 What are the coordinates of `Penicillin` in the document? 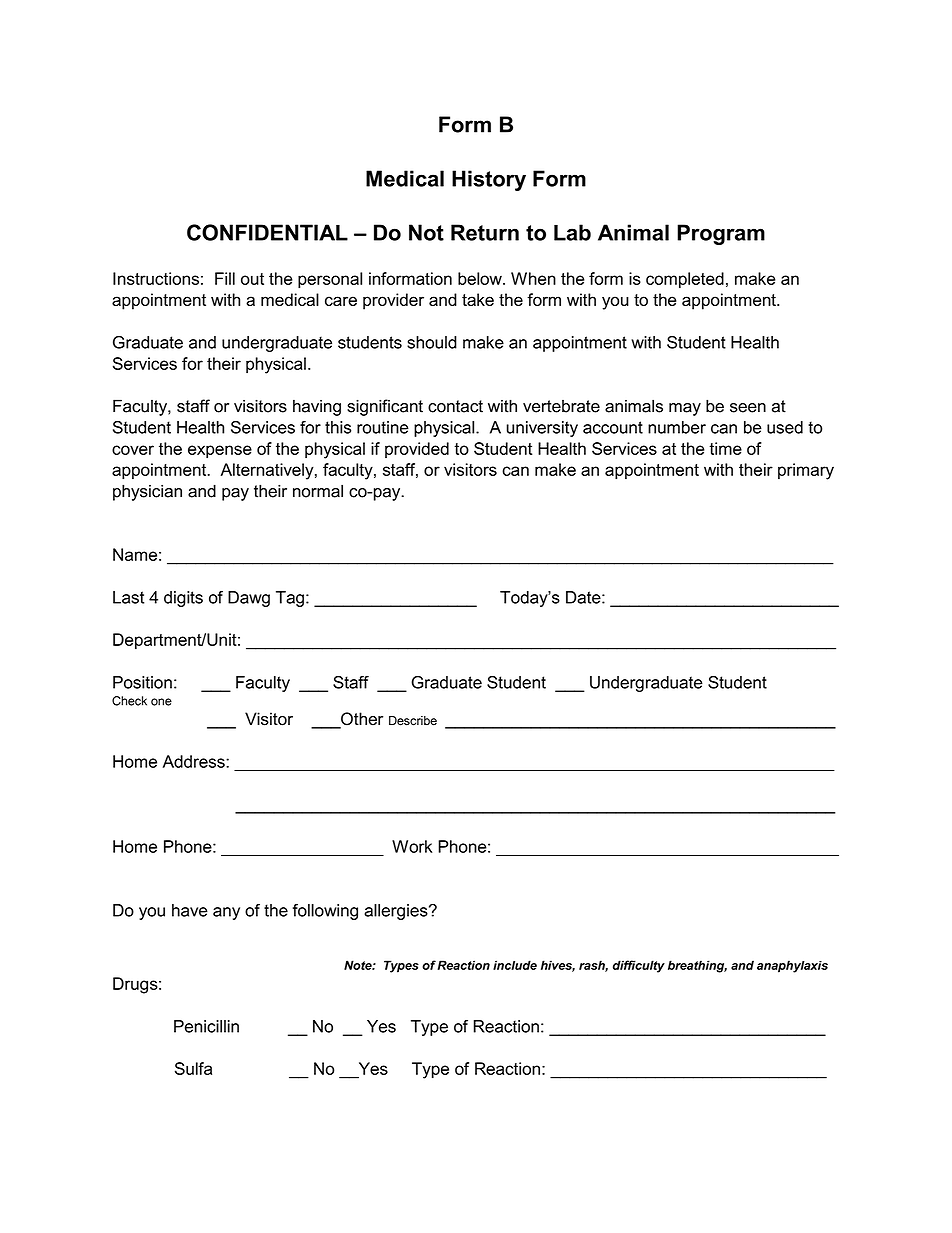 It's located at (206, 1026).
